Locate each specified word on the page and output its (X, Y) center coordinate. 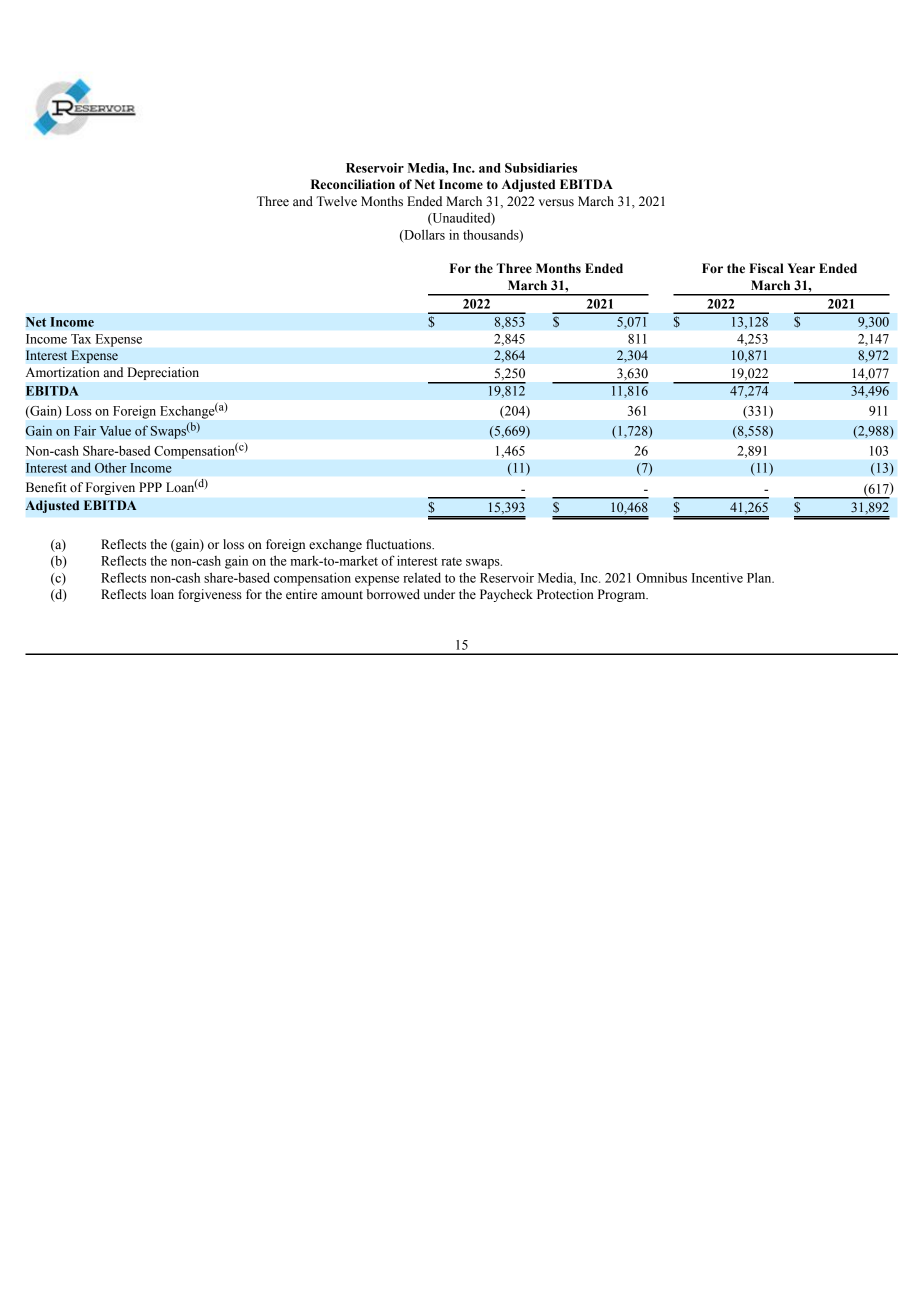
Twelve (336, 201)
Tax (81, 339)
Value (115, 430)
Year (801, 268)
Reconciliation (353, 184)
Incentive (717, 577)
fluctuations (399, 544)
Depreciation (163, 373)
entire (301, 594)
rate (451, 561)
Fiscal (766, 268)
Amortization (63, 372)
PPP (150, 487)
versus (556, 203)
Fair (85, 430)
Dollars (423, 235)
